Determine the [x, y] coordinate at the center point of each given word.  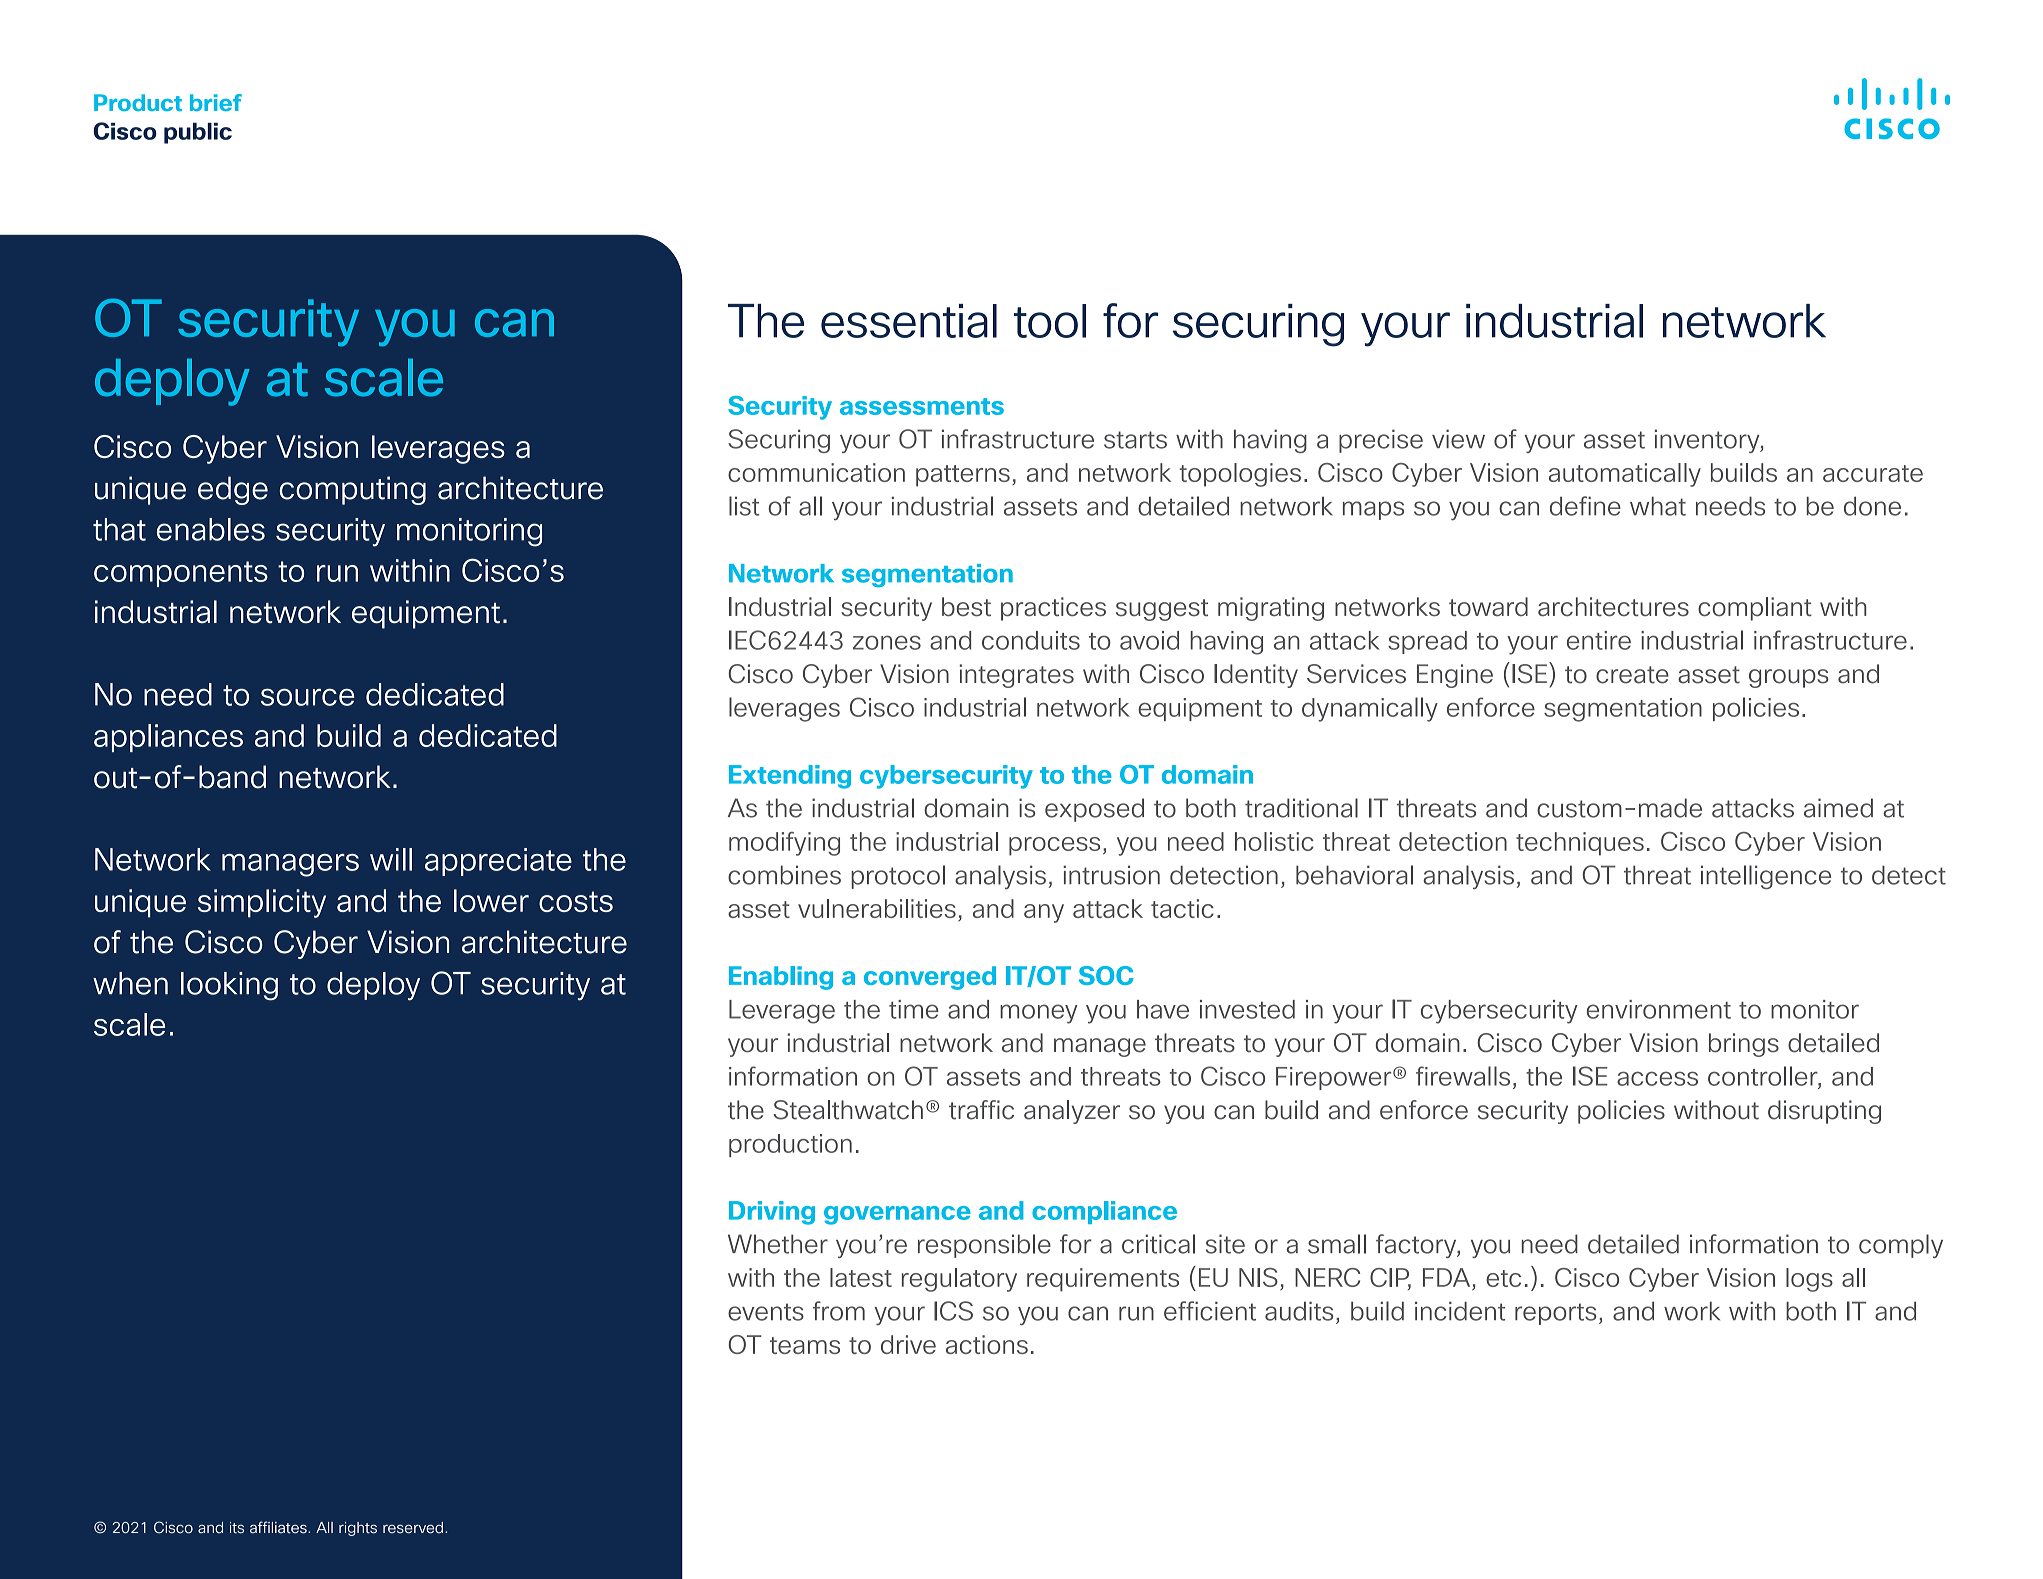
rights [358, 1529]
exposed [1094, 810]
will [391, 859]
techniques [1580, 844]
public [198, 133]
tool [1050, 321]
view [1458, 439]
